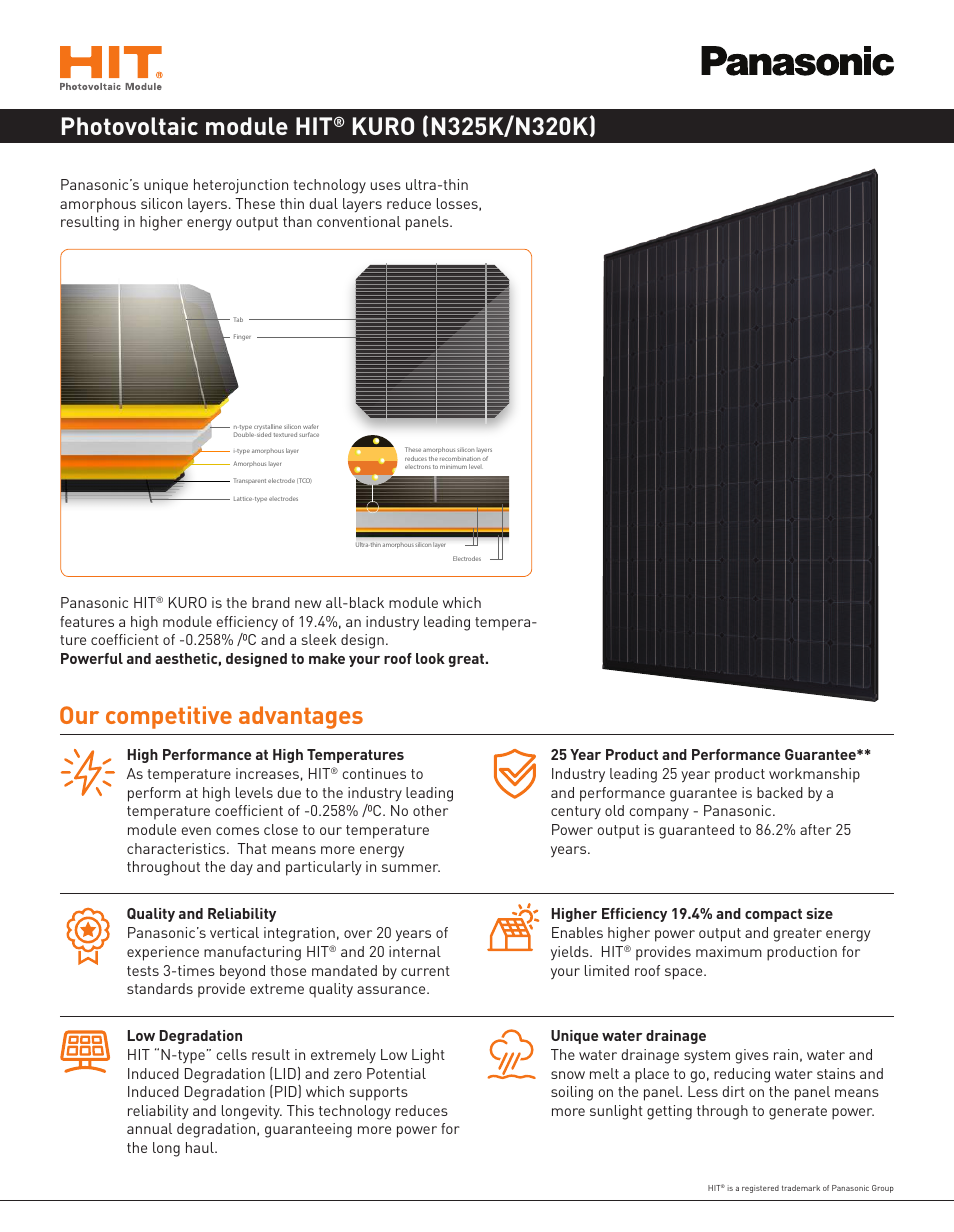  Describe the element at coordinates (201, 1147) in the image. I see `haul` at that location.
